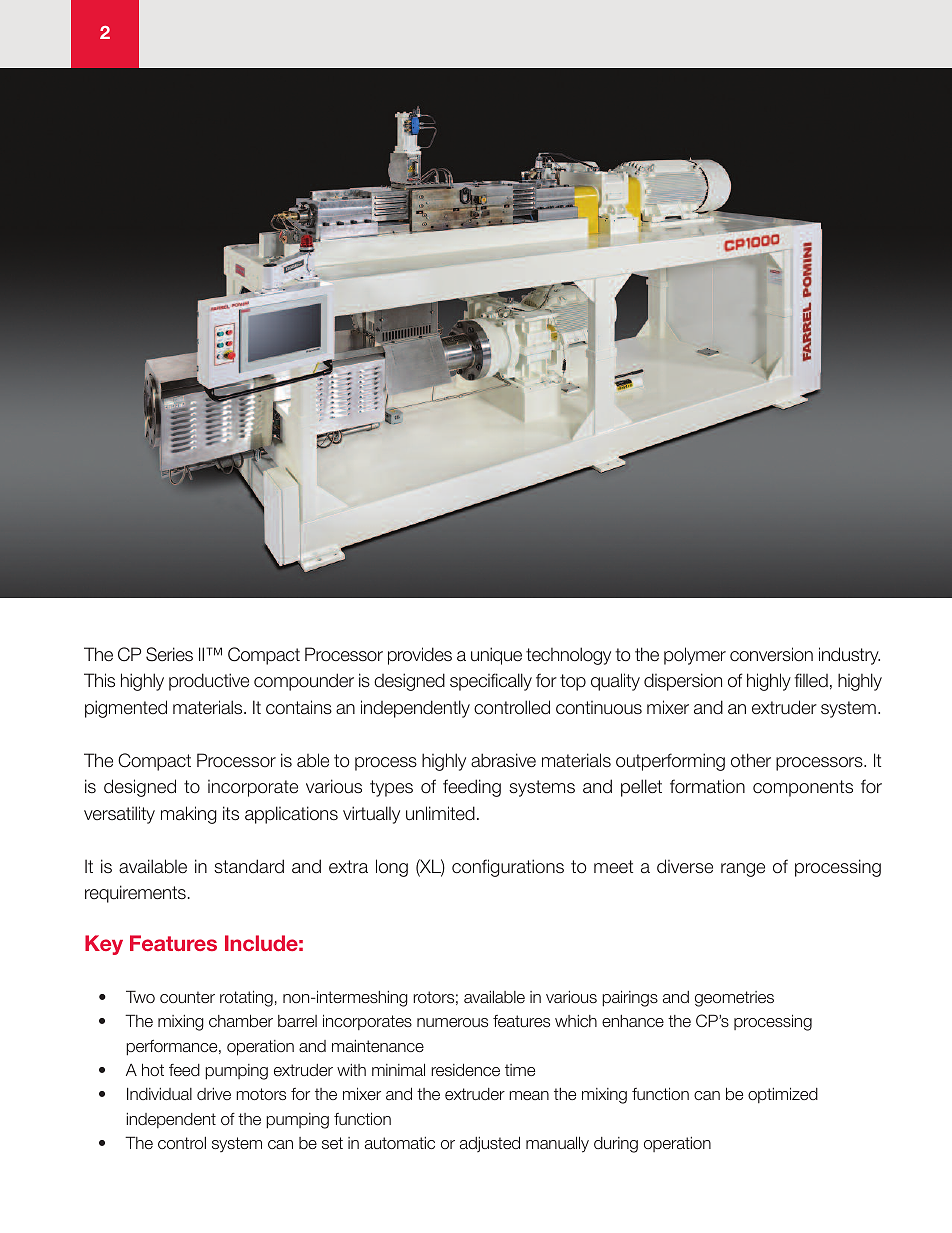 Image resolution: width=952 pixels, height=1233 pixels. What do you see at coordinates (771, 654) in the screenshot?
I see `conversion` at bounding box center [771, 654].
